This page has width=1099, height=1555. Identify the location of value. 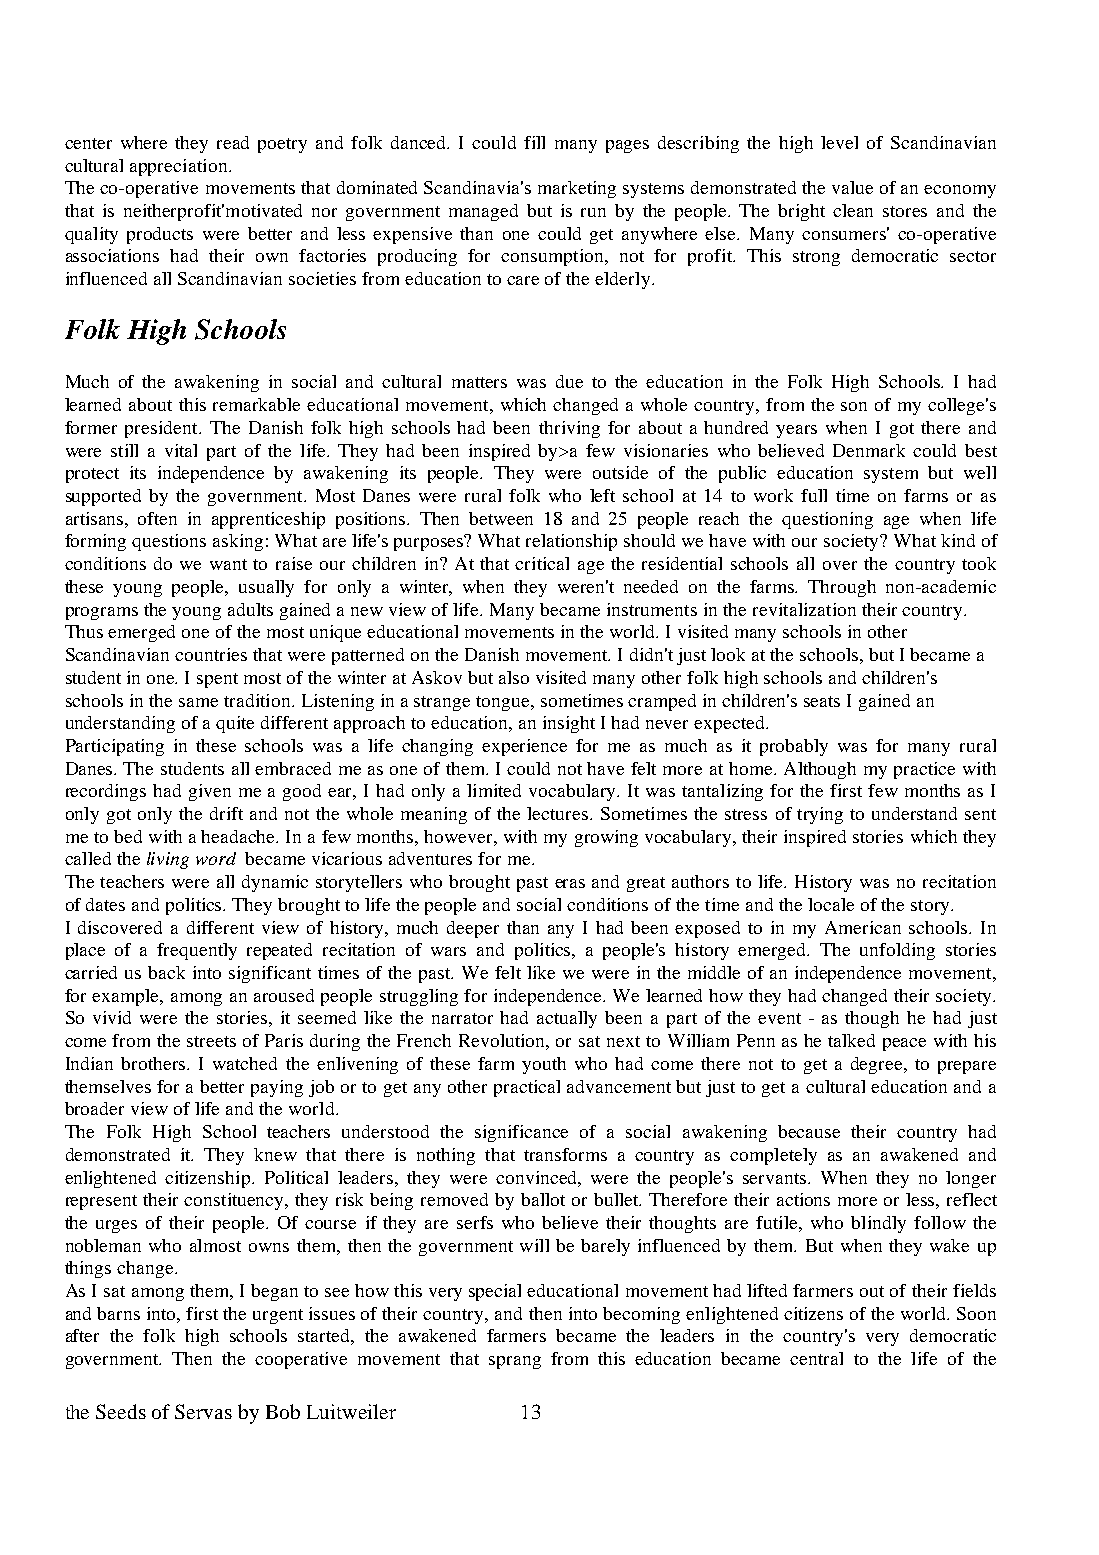
(852, 187).
